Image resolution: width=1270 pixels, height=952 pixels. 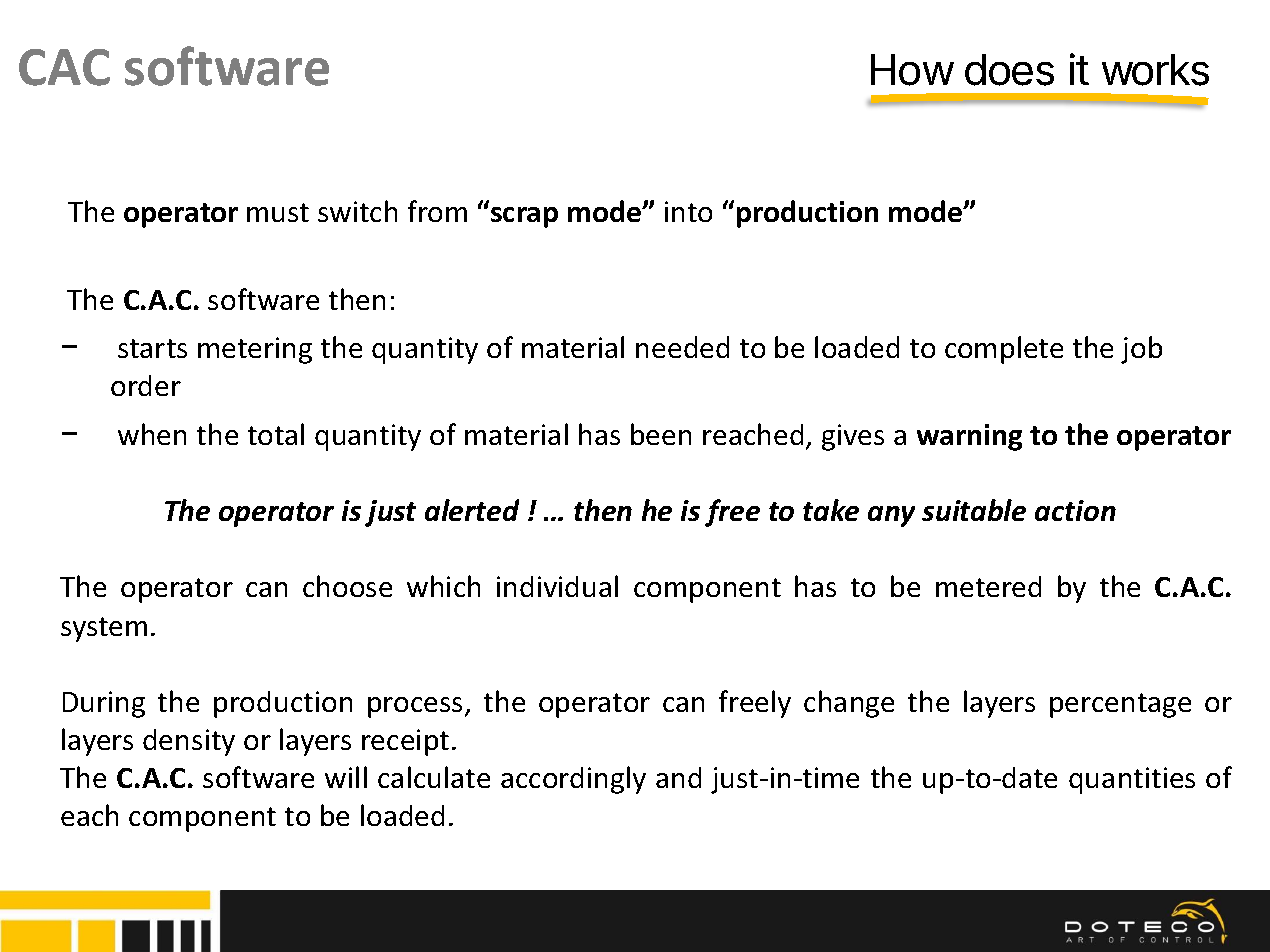 I want to click on action, so click(x=1075, y=510).
